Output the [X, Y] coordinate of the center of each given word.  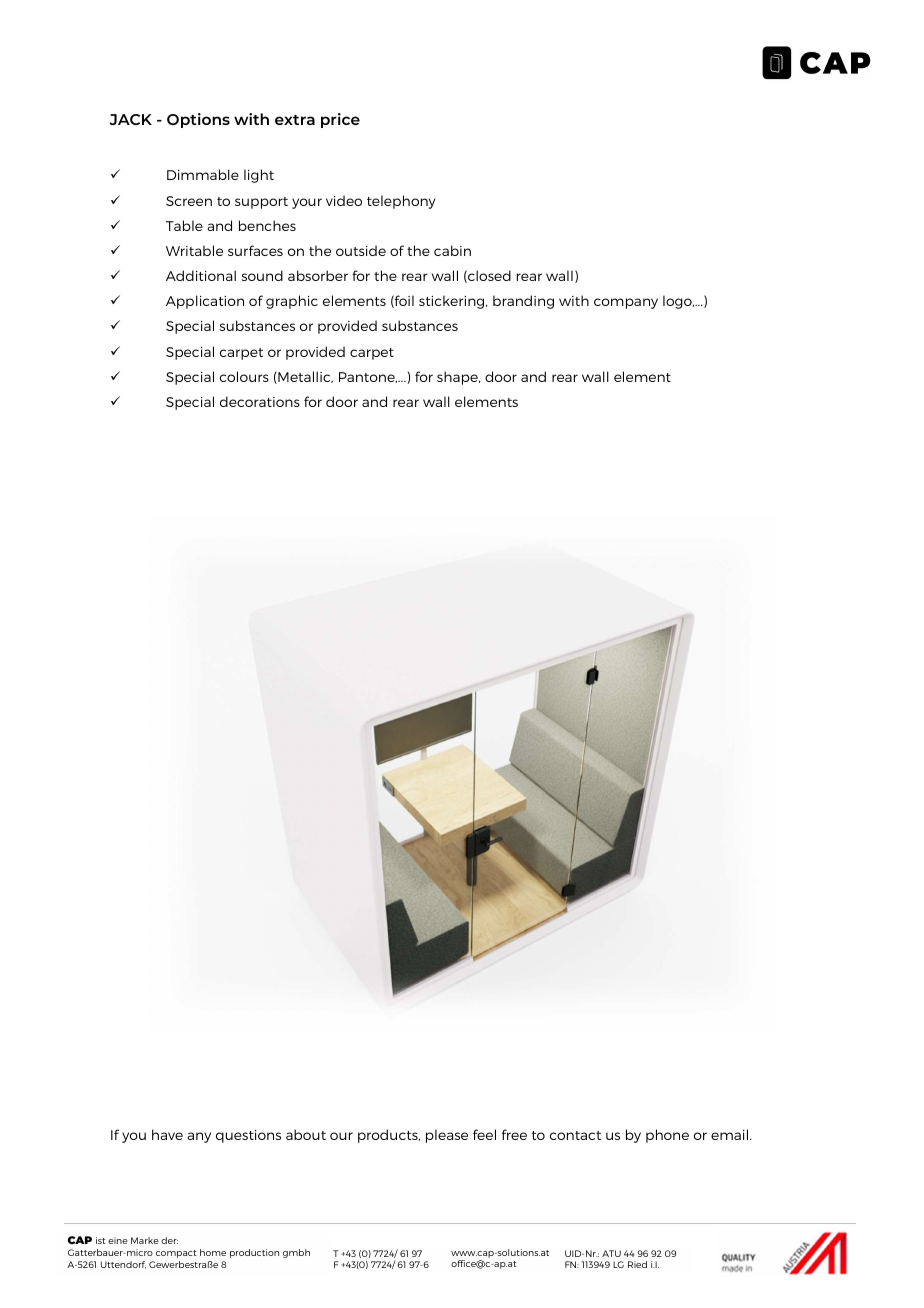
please [447, 1136]
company [626, 303]
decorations [260, 401]
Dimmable [203, 174]
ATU [611, 1253]
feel [484, 1134]
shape [458, 378]
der [169, 1240]
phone [667, 1136]
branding [523, 302]
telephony [401, 202]
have [167, 1134]
